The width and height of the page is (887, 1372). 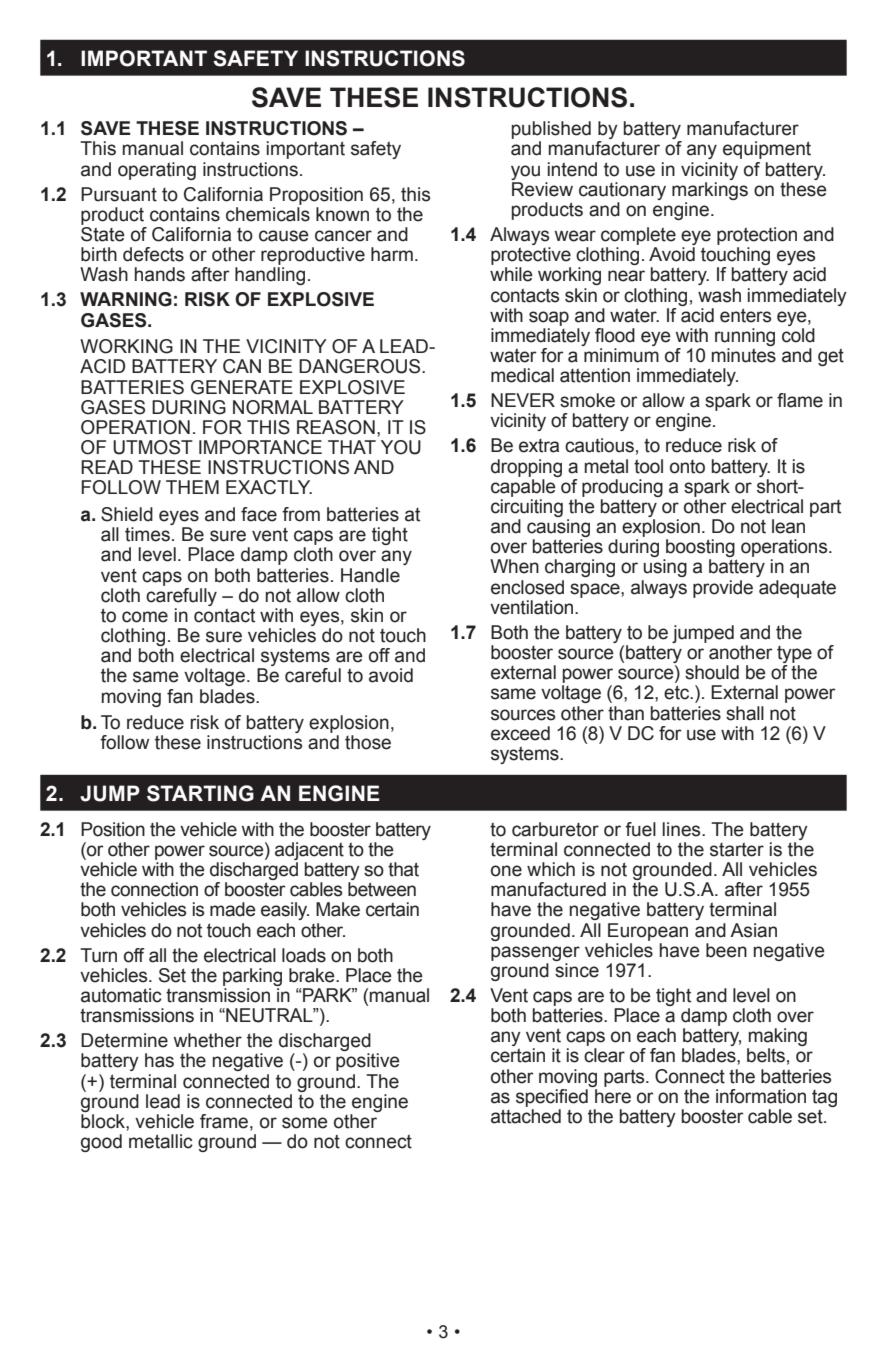 I want to click on operating, so click(x=157, y=171).
